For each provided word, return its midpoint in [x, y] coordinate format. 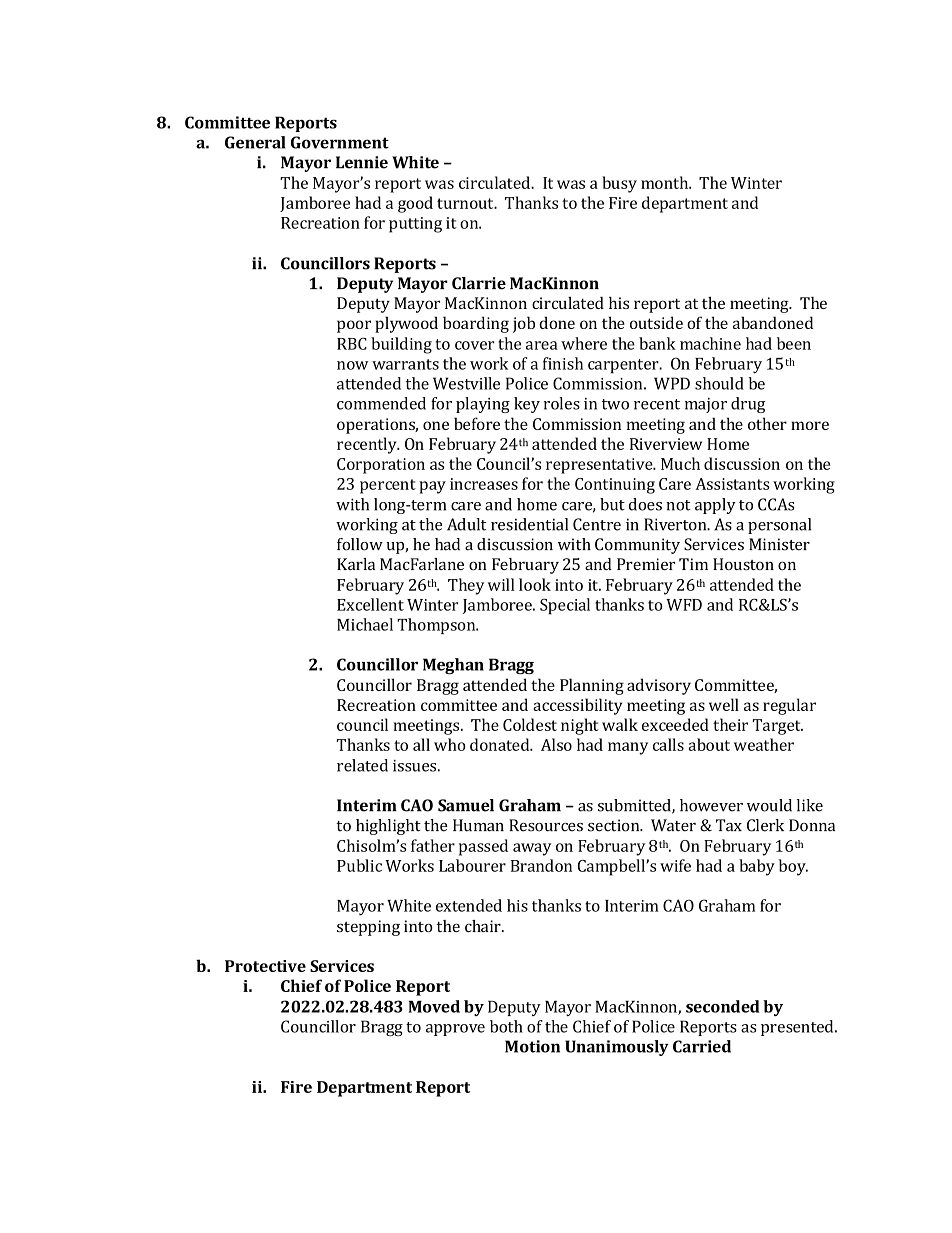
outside [656, 322]
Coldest [530, 724]
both [506, 1026]
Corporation [381, 466]
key [527, 405]
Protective [265, 966]
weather [764, 744]
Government [340, 142]
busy [619, 184]
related [362, 765]
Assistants [732, 484]
